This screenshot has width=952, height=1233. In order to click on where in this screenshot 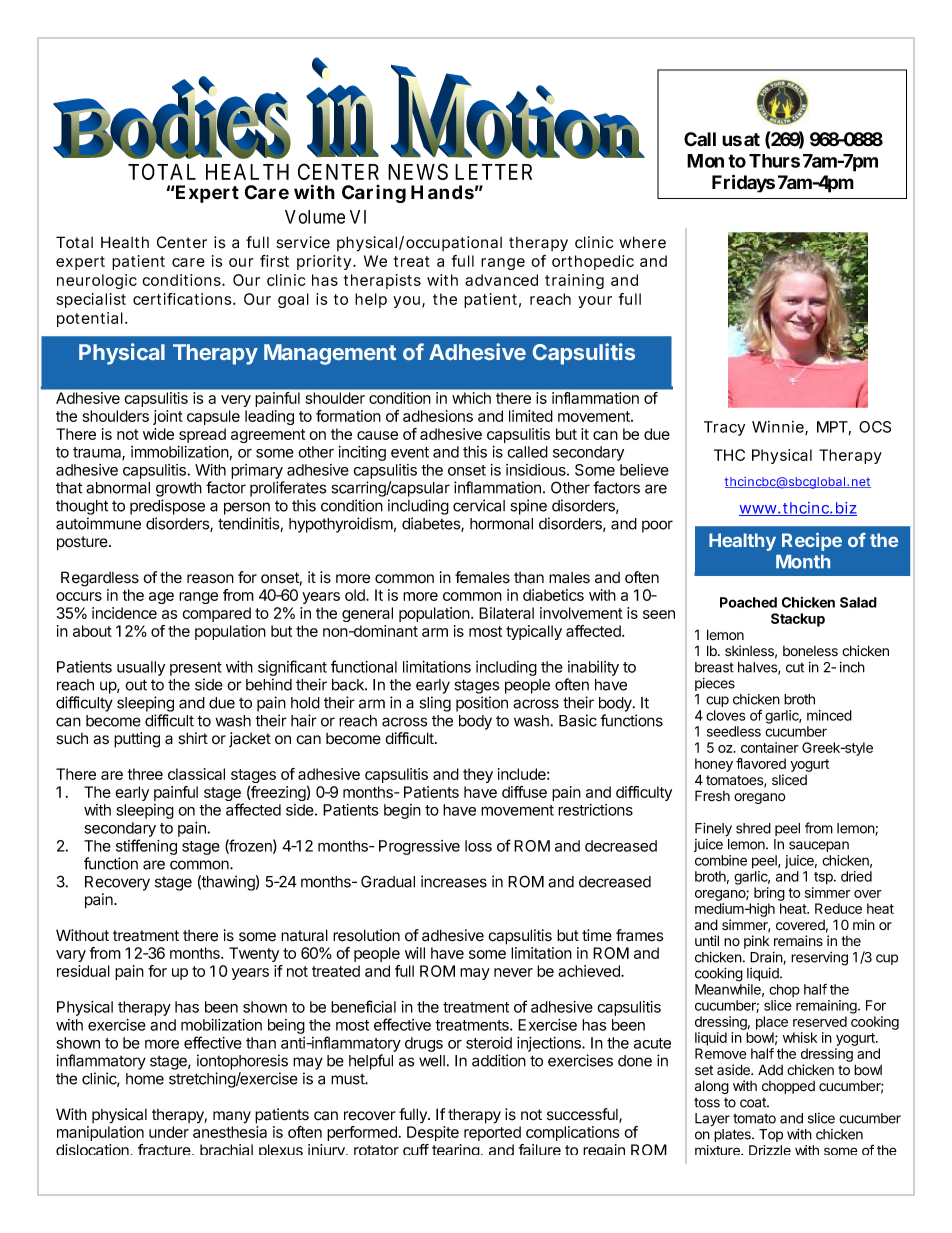, I will do `click(643, 242)`.
